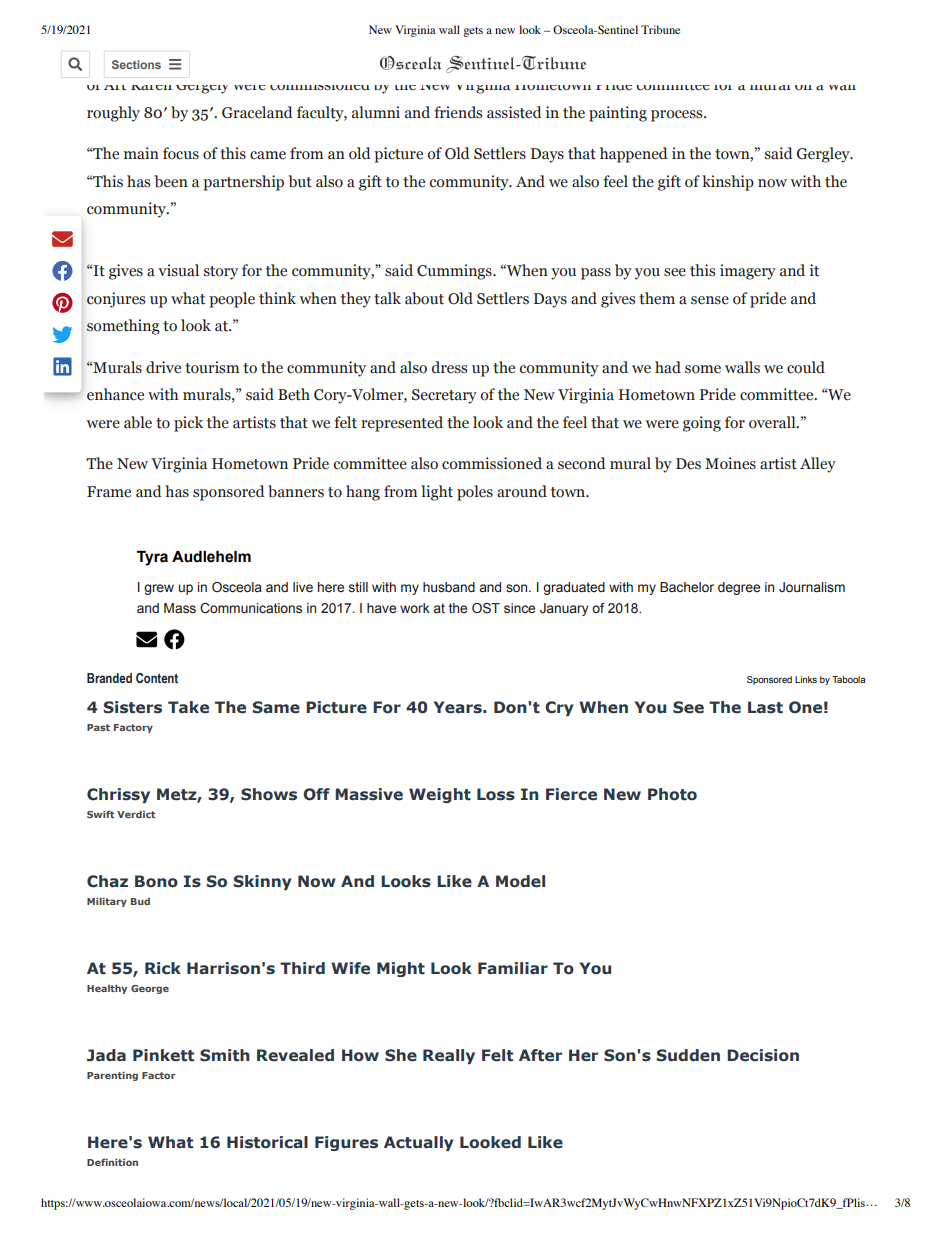  What do you see at coordinates (702, 424) in the document?
I see `going` at bounding box center [702, 424].
